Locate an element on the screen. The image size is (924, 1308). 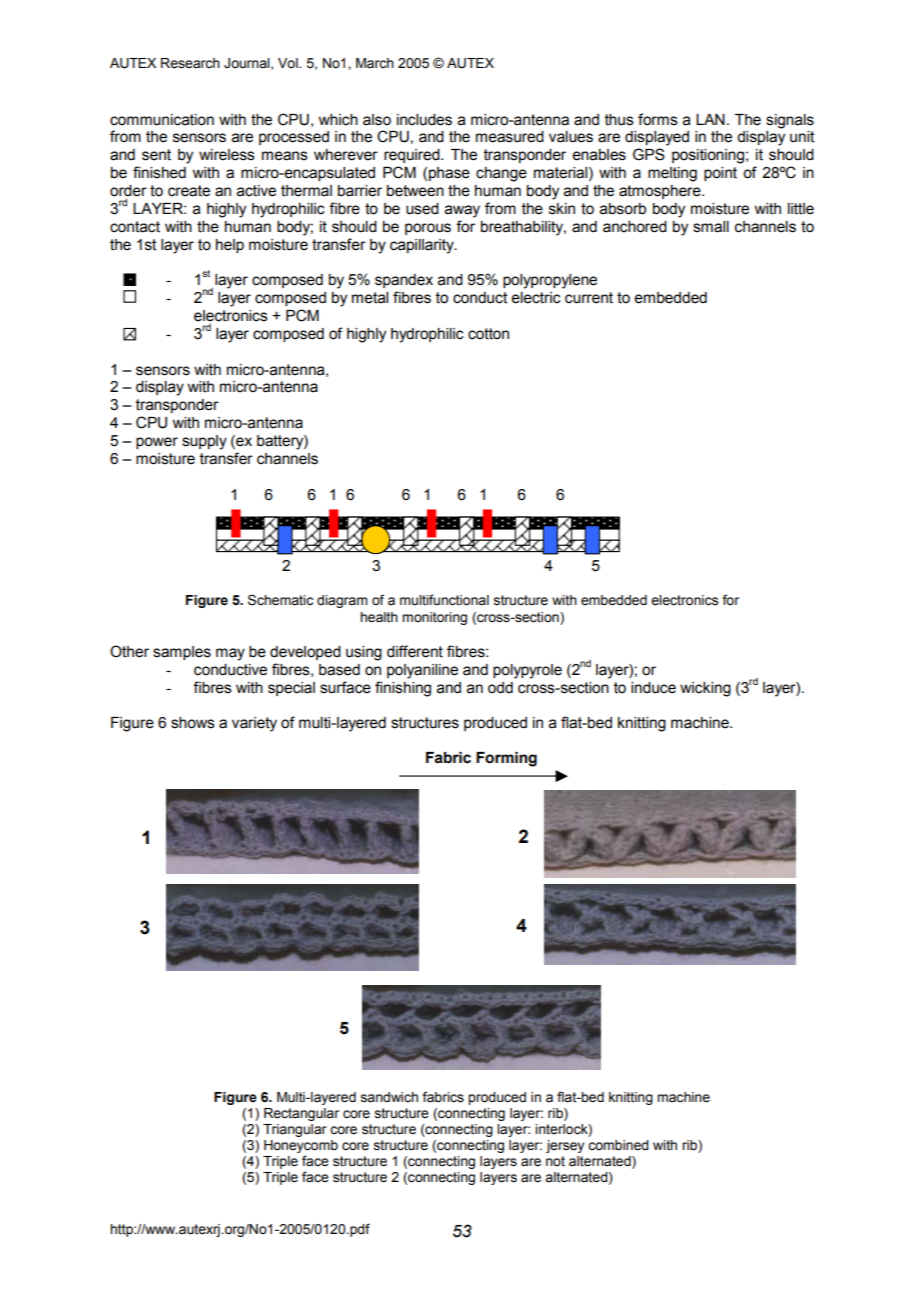
LAN is located at coordinates (710, 119).
